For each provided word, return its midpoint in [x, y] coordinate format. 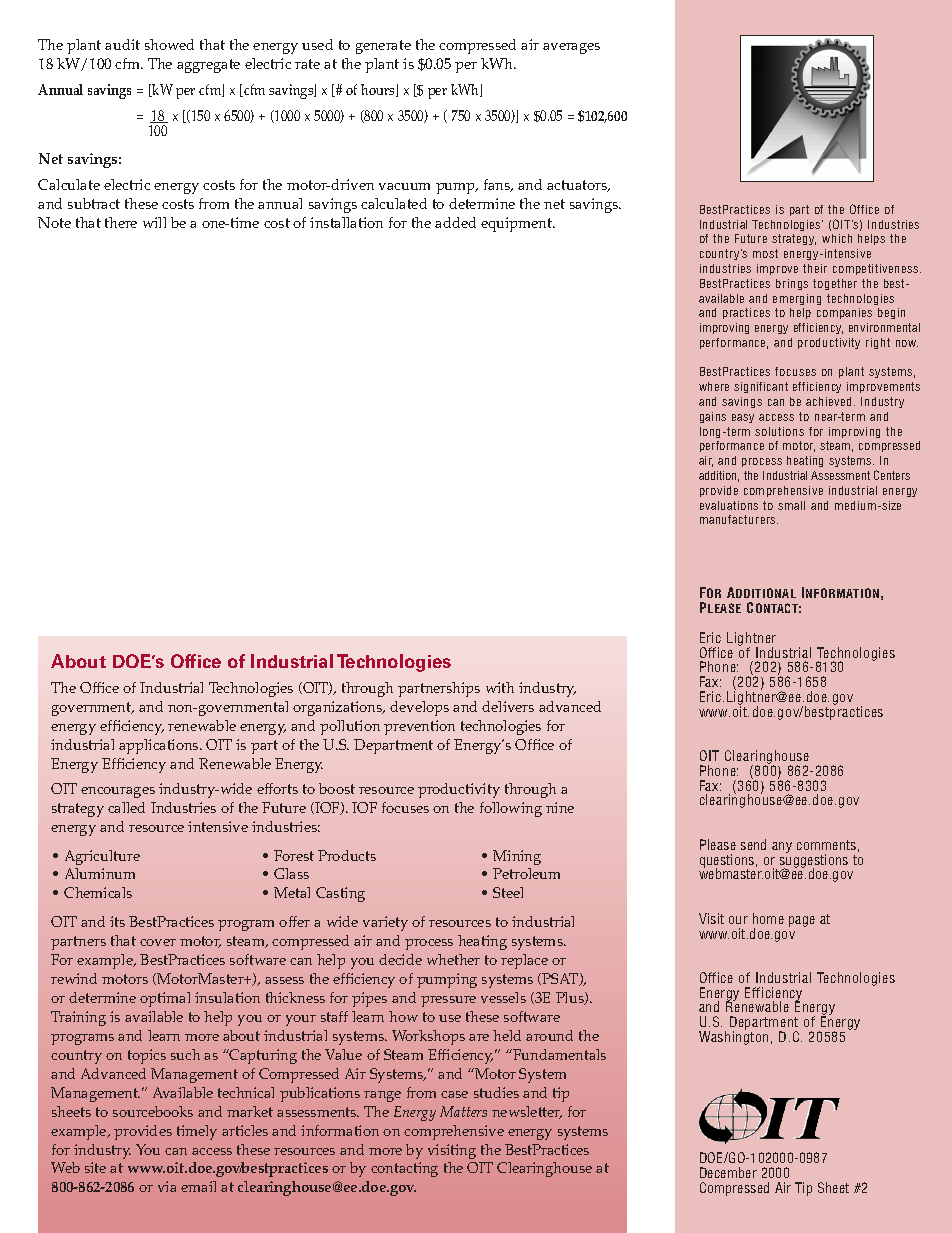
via [167, 1186]
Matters [463, 1111]
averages [571, 48]
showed [169, 44]
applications [160, 746]
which [837, 238]
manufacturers [739, 519]
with [500, 687]
